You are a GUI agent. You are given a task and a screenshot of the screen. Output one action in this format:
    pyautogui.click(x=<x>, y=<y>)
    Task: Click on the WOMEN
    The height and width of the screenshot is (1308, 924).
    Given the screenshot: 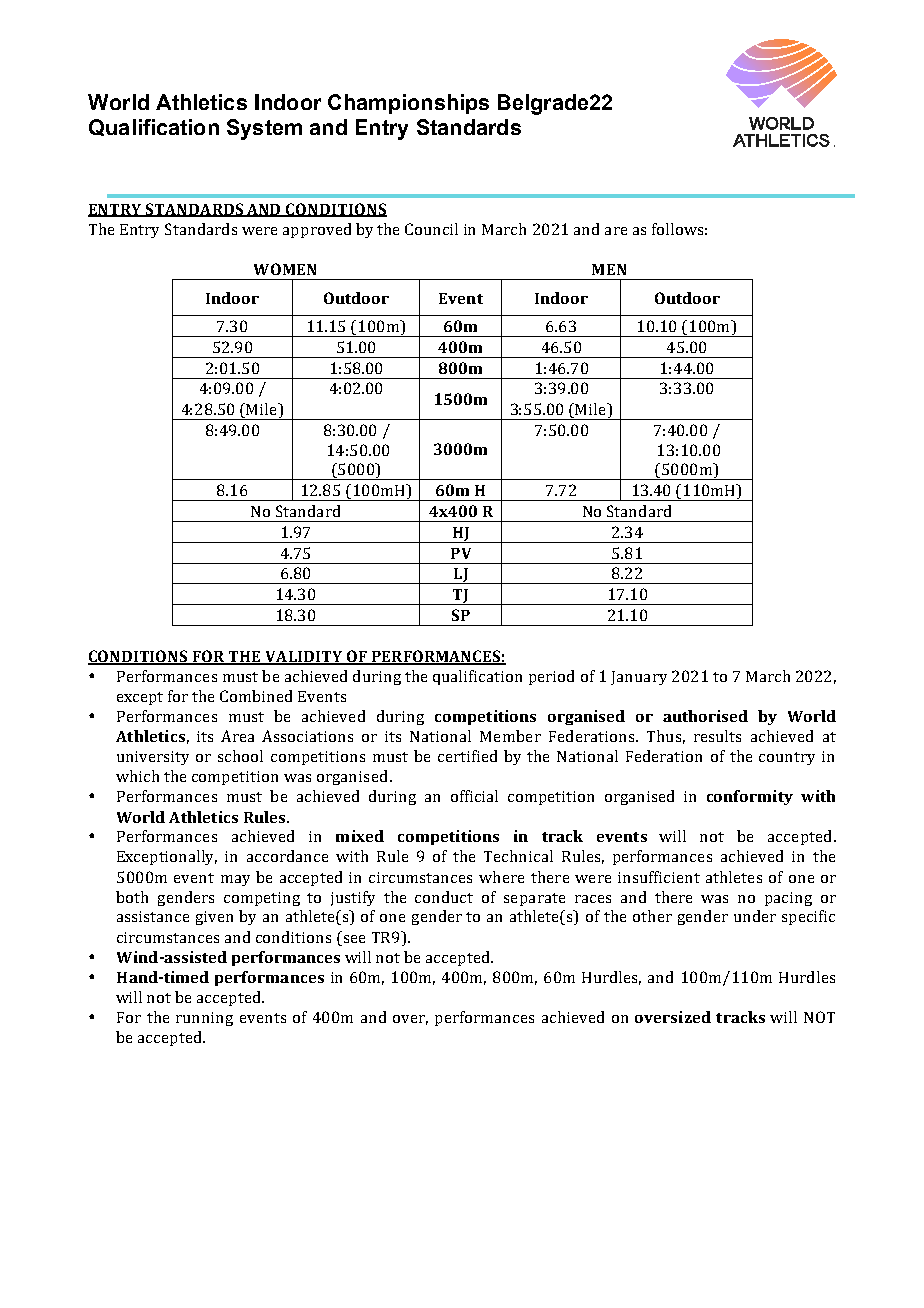 What is the action you would take?
    pyautogui.click(x=285, y=269)
